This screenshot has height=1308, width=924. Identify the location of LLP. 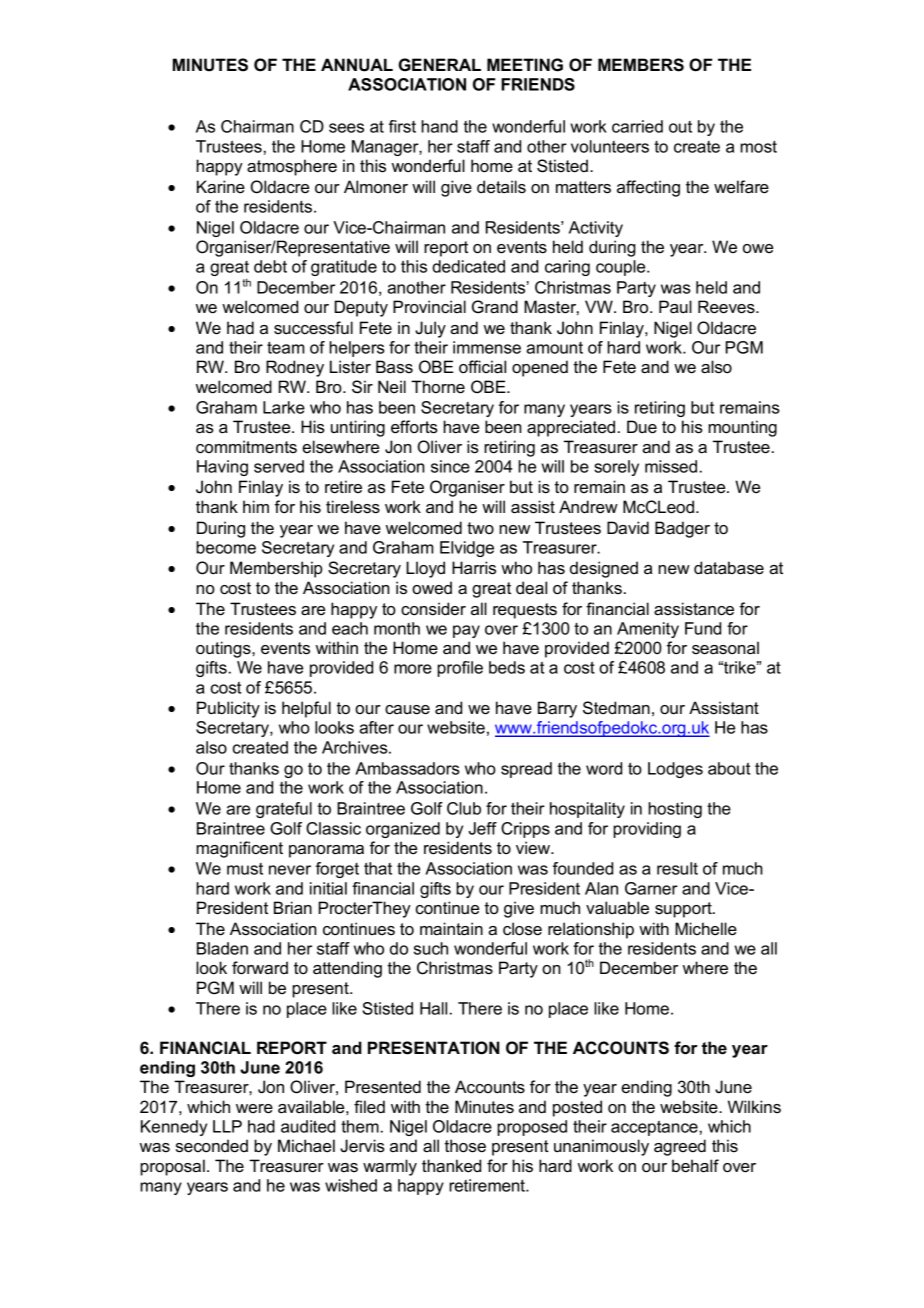
(227, 1126).
